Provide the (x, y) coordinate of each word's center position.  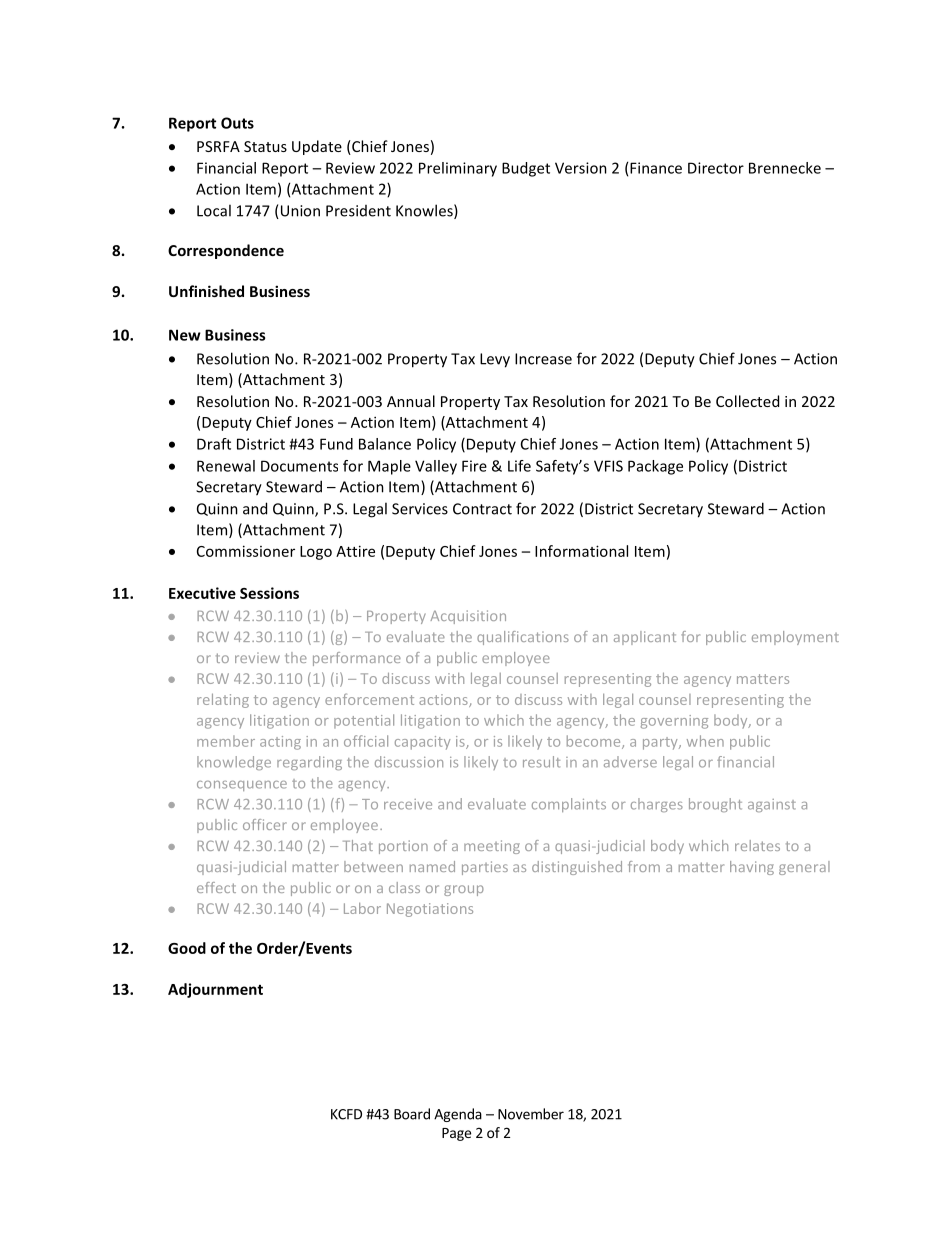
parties (485, 868)
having (752, 868)
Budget (526, 169)
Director (716, 168)
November (531, 1114)
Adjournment (215, 990)
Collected (747, 401)
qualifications (523, 638)
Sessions (269, 593)
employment (795, 638)
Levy (495, 360)
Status (265, 146)
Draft (214, 444)
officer (265, 824)
